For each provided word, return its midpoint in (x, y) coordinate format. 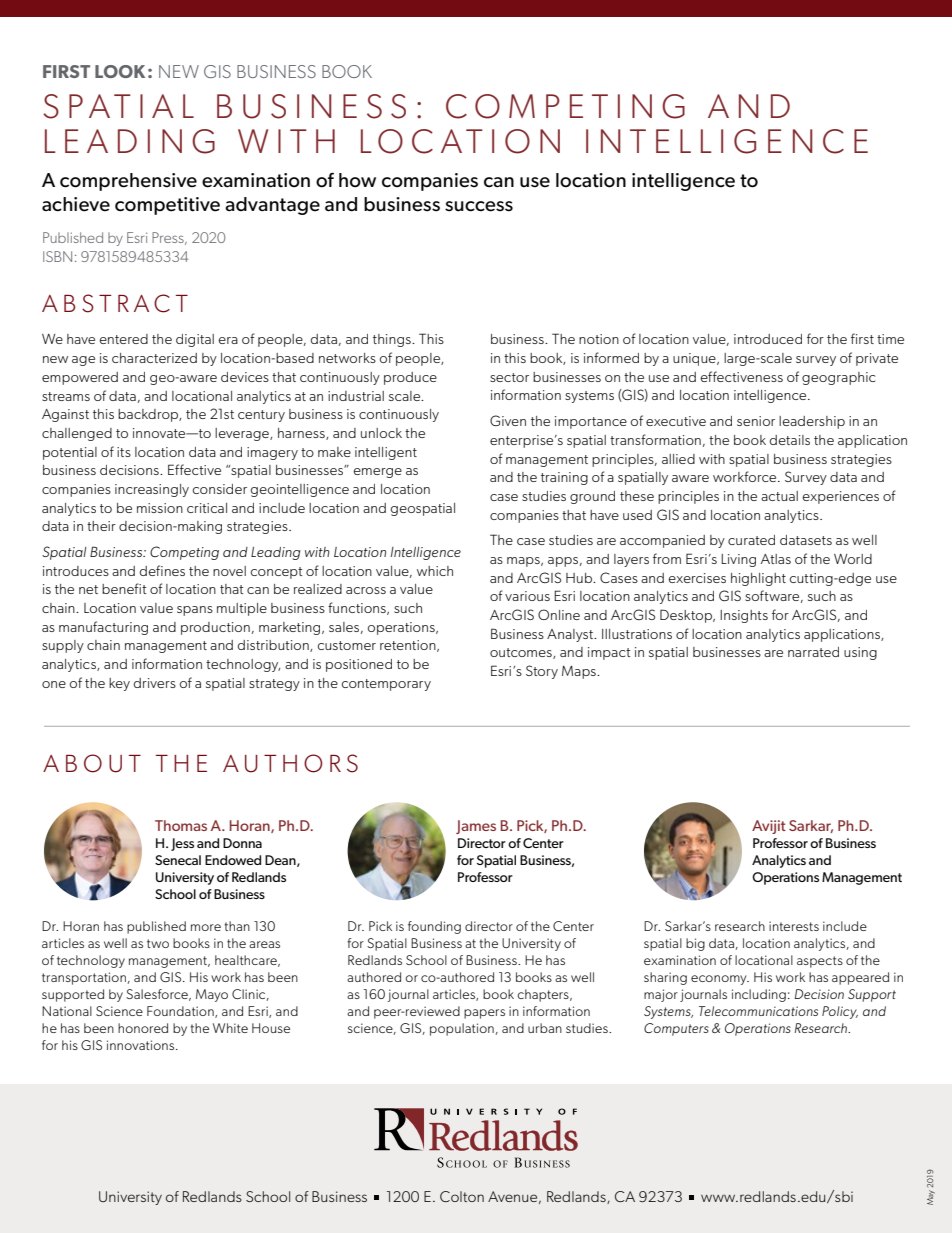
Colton (462, 1196)
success (479, 206)
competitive (167, 206)
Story (542, 672)
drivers (155, 683)
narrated (813, 652)
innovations (142, 1045)
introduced (768, 339)
